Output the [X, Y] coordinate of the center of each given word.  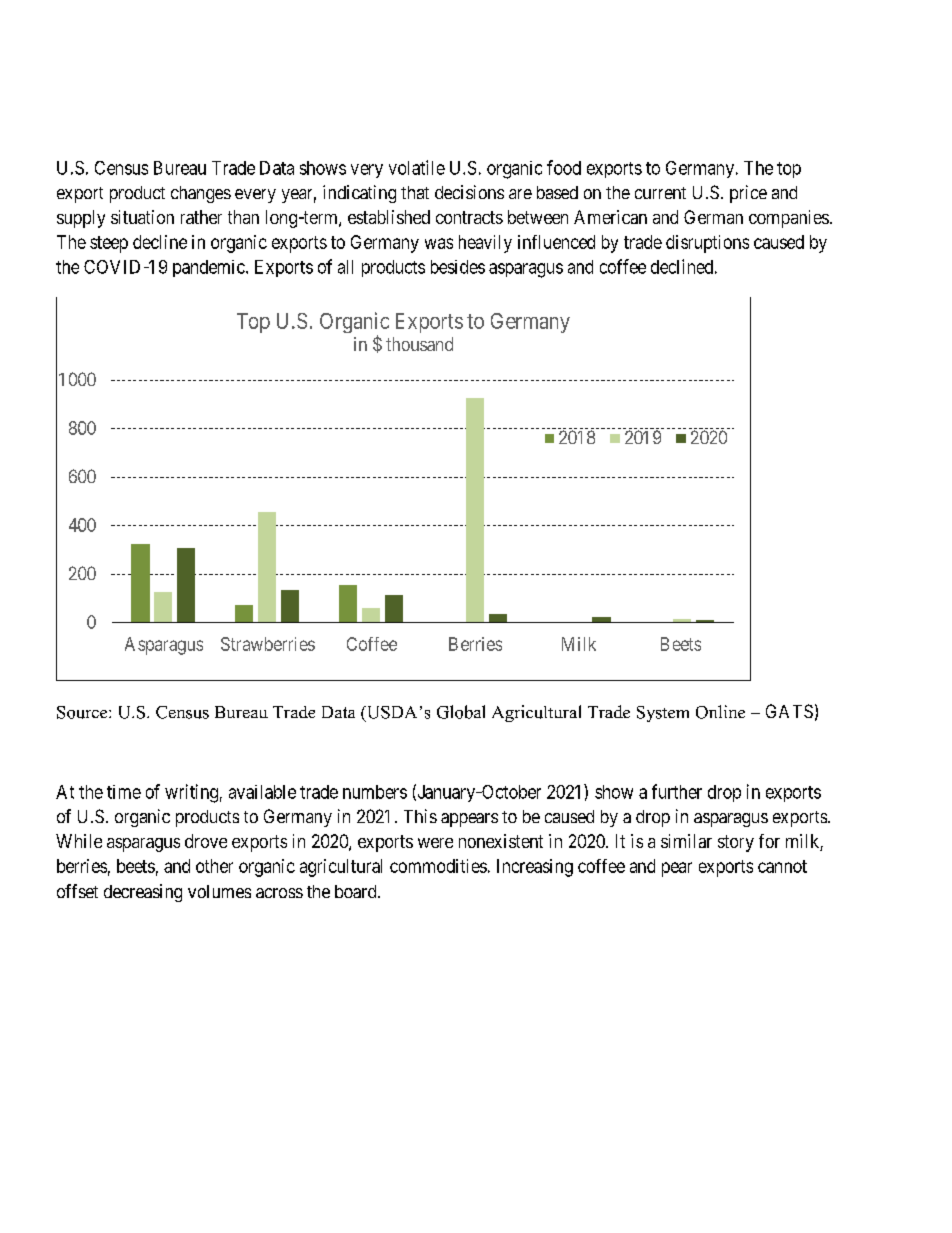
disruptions [707, 244]
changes [201, 194]
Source [83, 712]
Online [720, 712]
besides [458, 267]
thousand [419, 344]
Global [461, 712]
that [415, 192]
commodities [438, 866]
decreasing [143, 893]
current [660, 193]
